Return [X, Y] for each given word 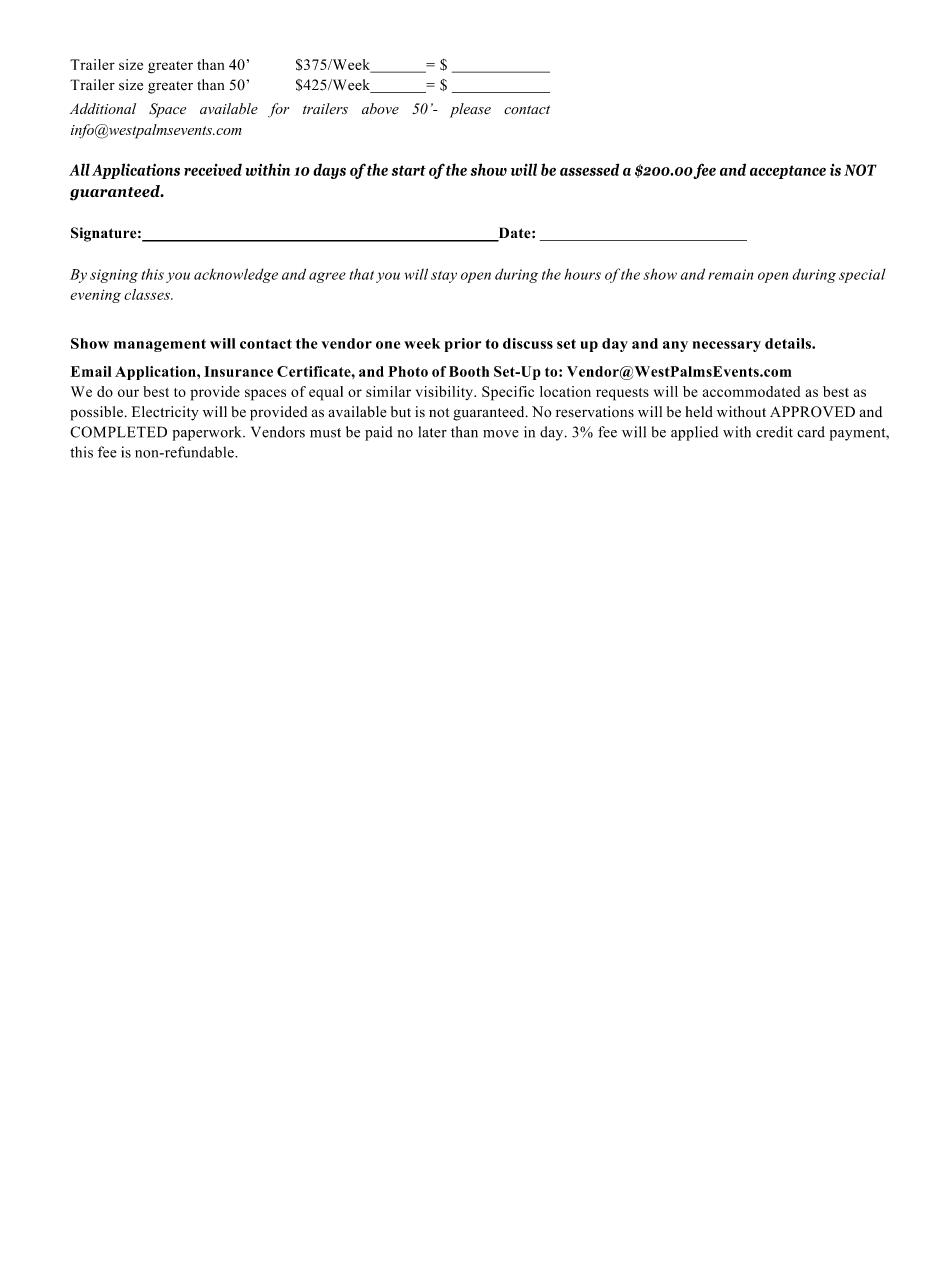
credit [774, 432]
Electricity [165, 413]
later [433, 432]
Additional [103, 108]
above [380, 109]
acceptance [788, 172]
